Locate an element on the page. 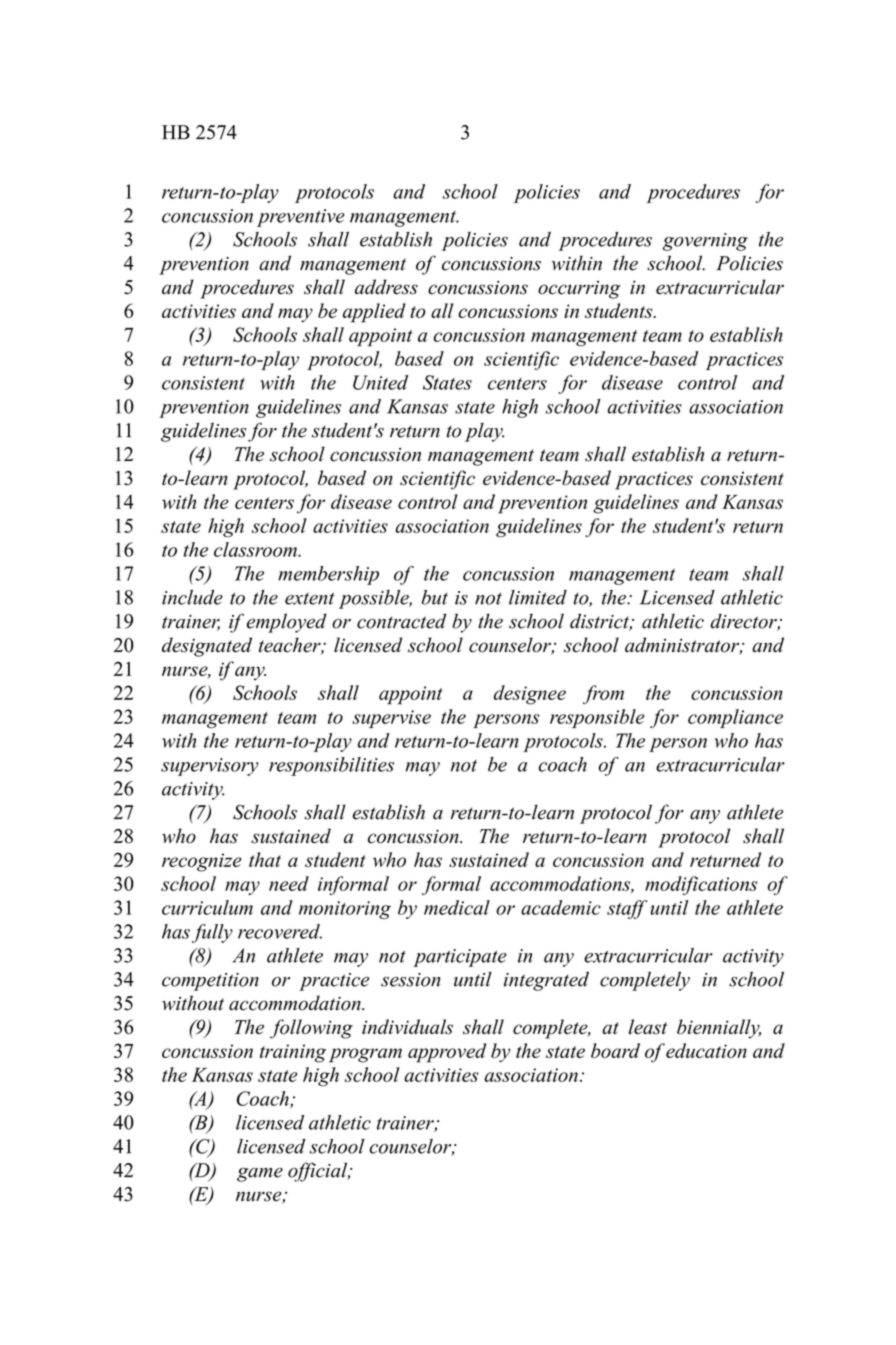 The height and width of the image is (1345, 896). game is located at coordinates (260, 1174).
